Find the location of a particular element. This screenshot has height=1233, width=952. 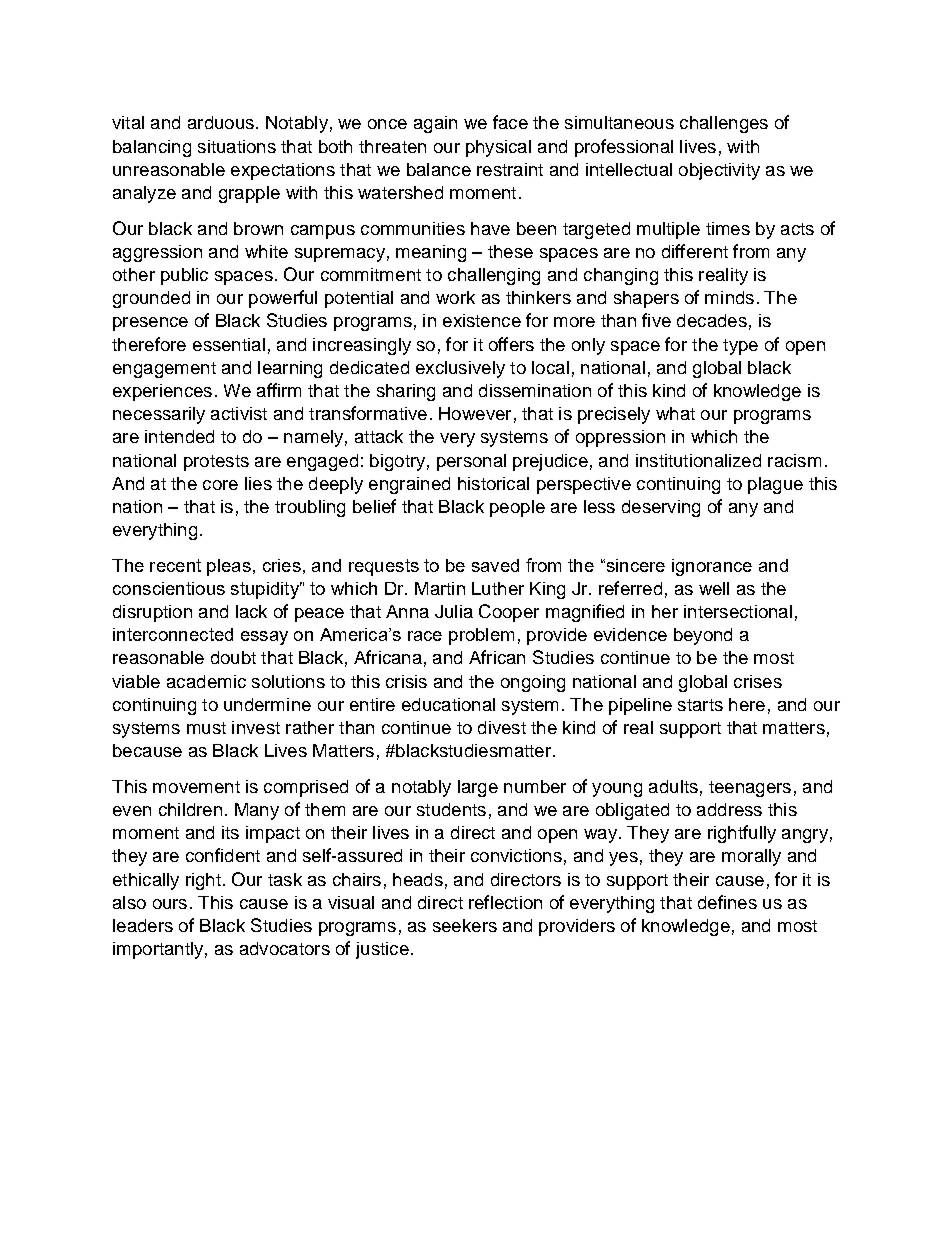

seekers is located at coordinates (465, 925).
